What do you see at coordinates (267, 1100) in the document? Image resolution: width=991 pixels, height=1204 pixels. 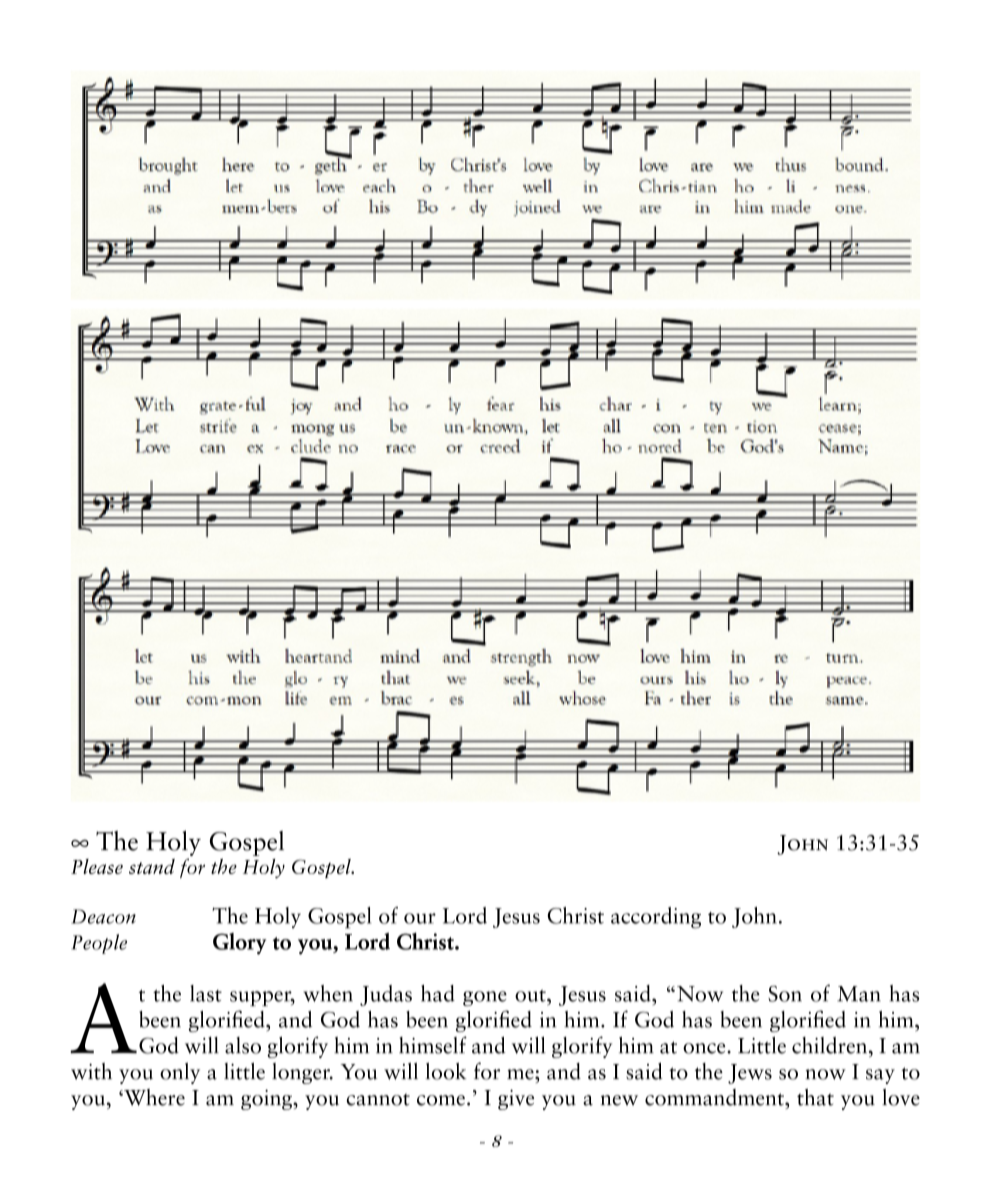 I see `going` at bounding box center [267, 1100].
